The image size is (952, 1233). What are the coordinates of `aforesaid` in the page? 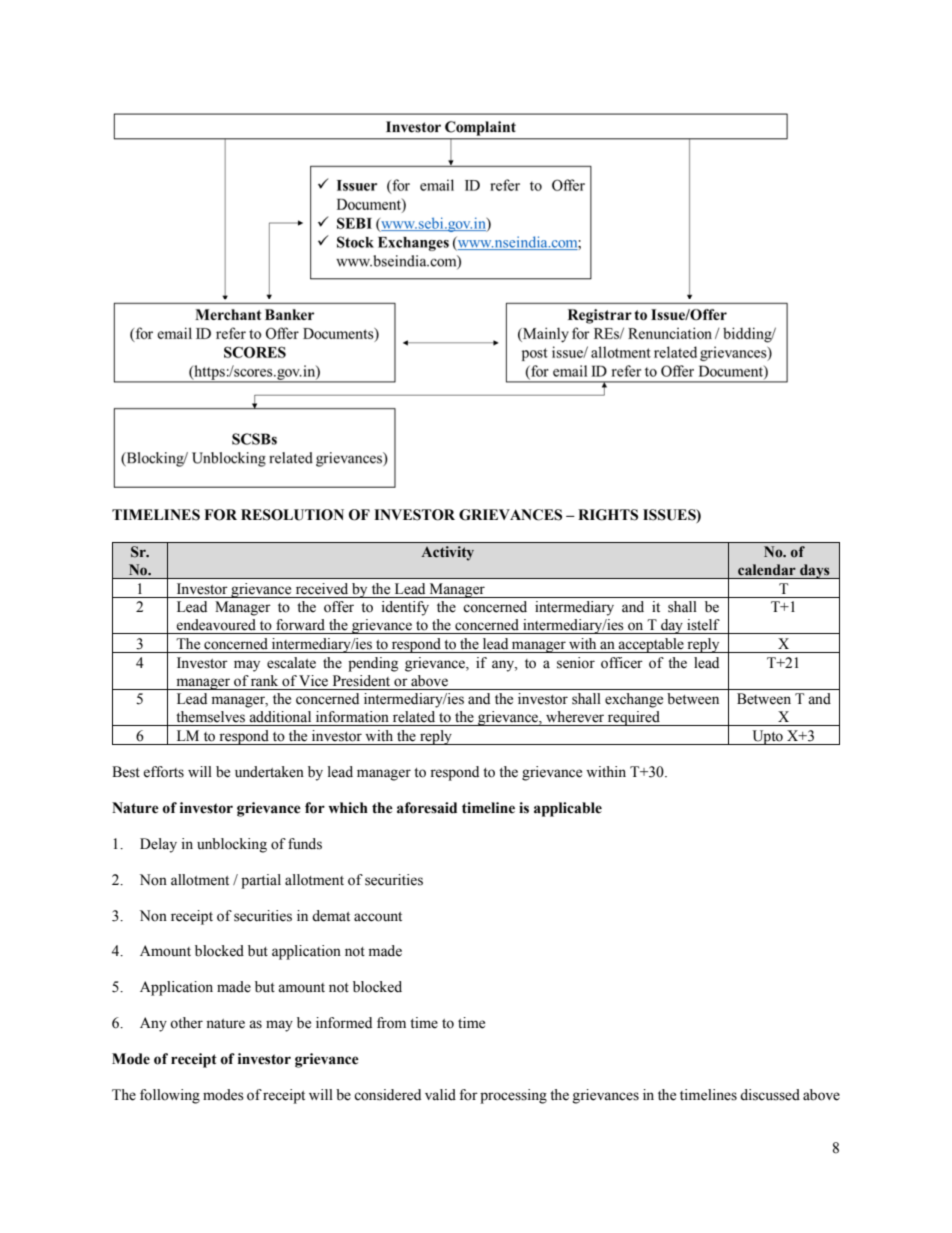 It's located at (427, 808).
